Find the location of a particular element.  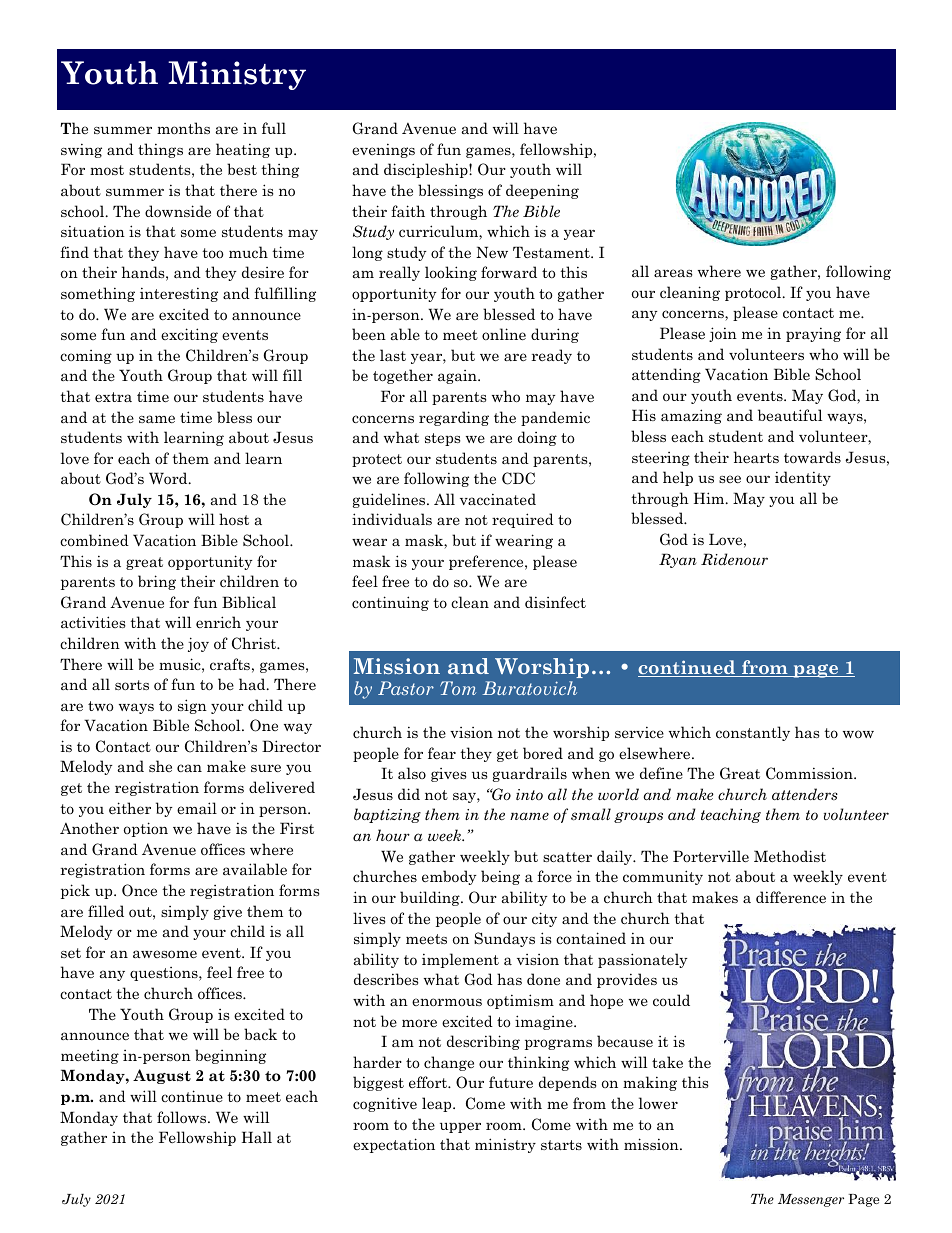

see is located at coordinates (730, 479).
